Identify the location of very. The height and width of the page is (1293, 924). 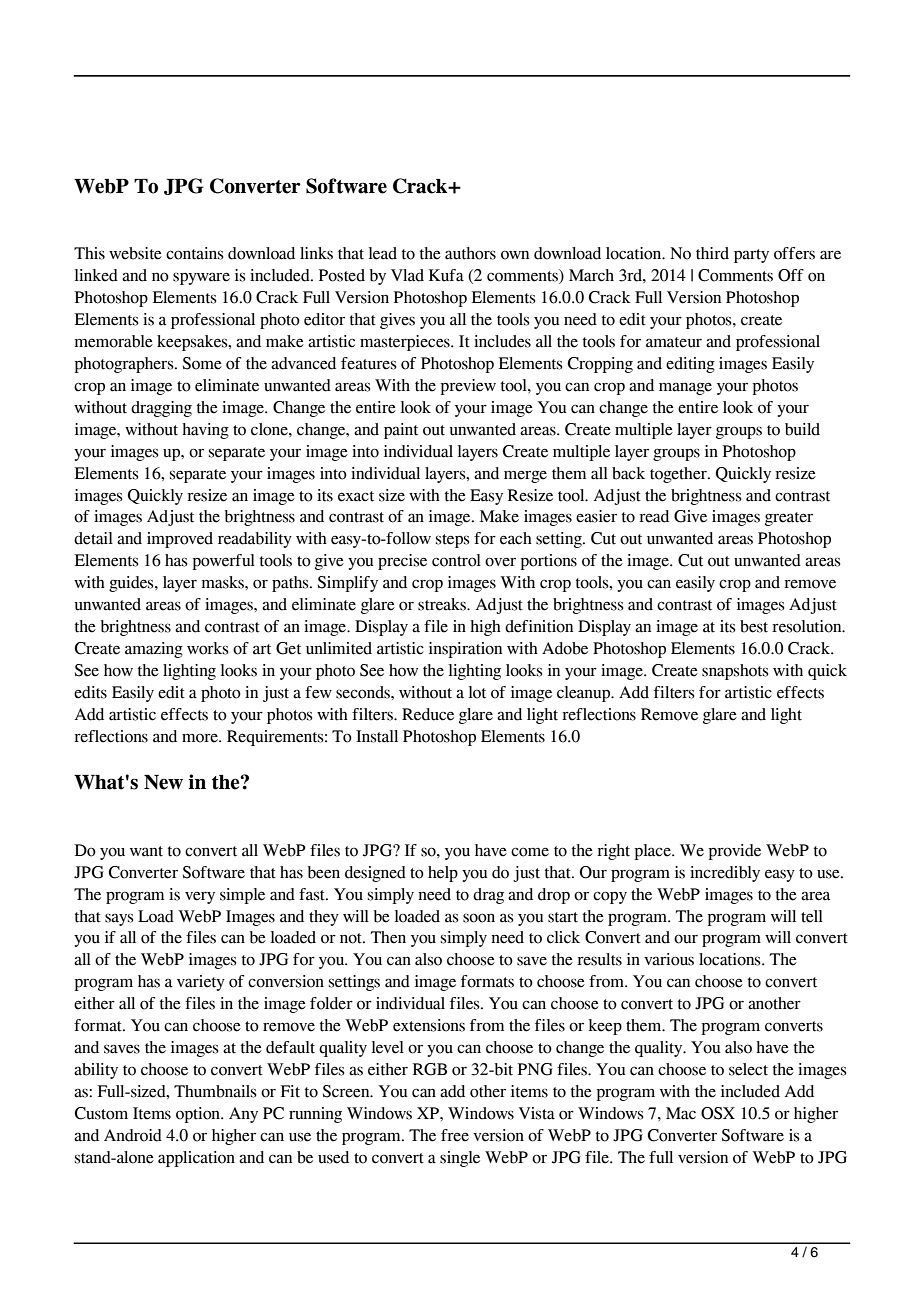
(200, 898).
